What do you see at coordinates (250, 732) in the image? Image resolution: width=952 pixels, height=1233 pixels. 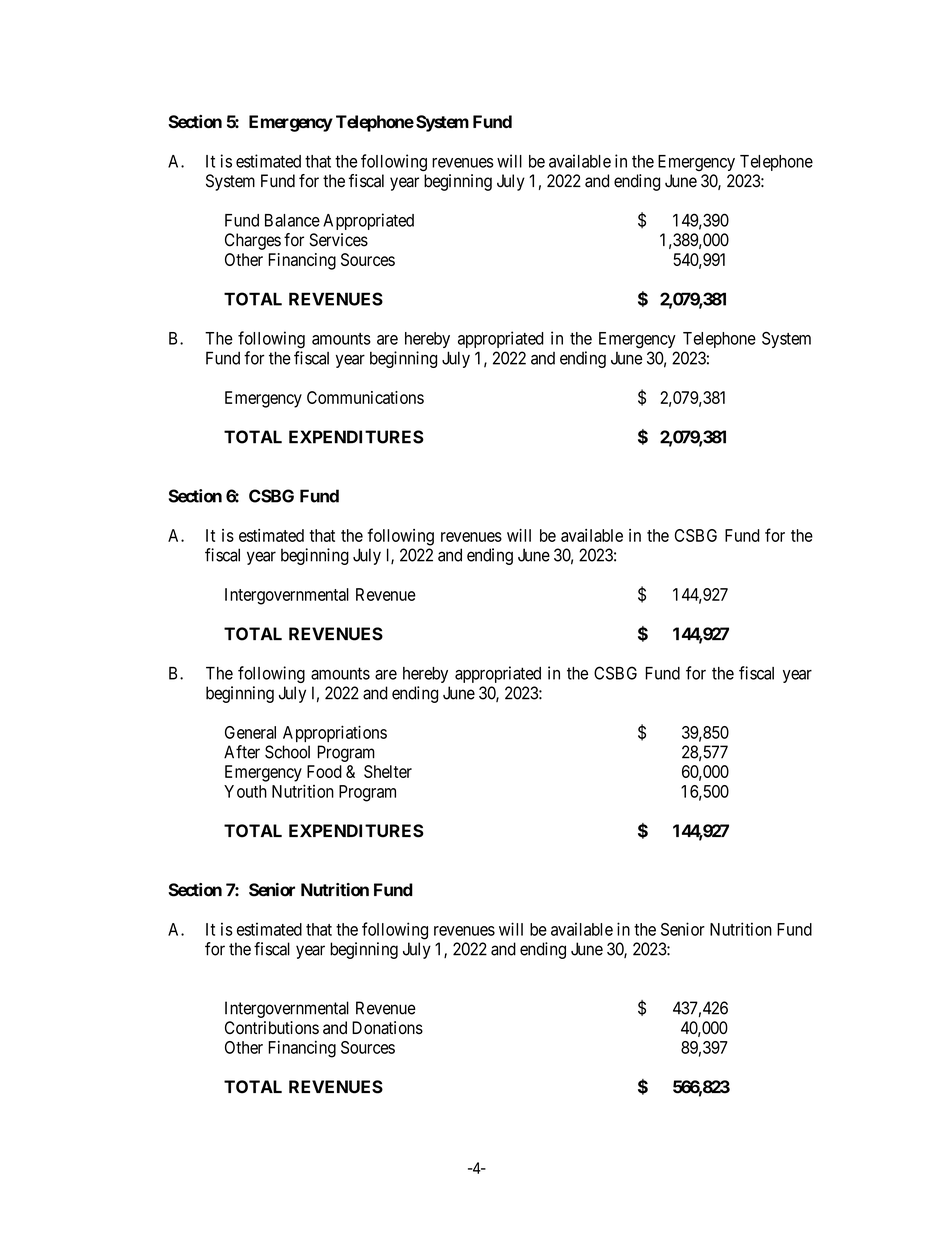 I see `General` at bounding box center [250, 732].
